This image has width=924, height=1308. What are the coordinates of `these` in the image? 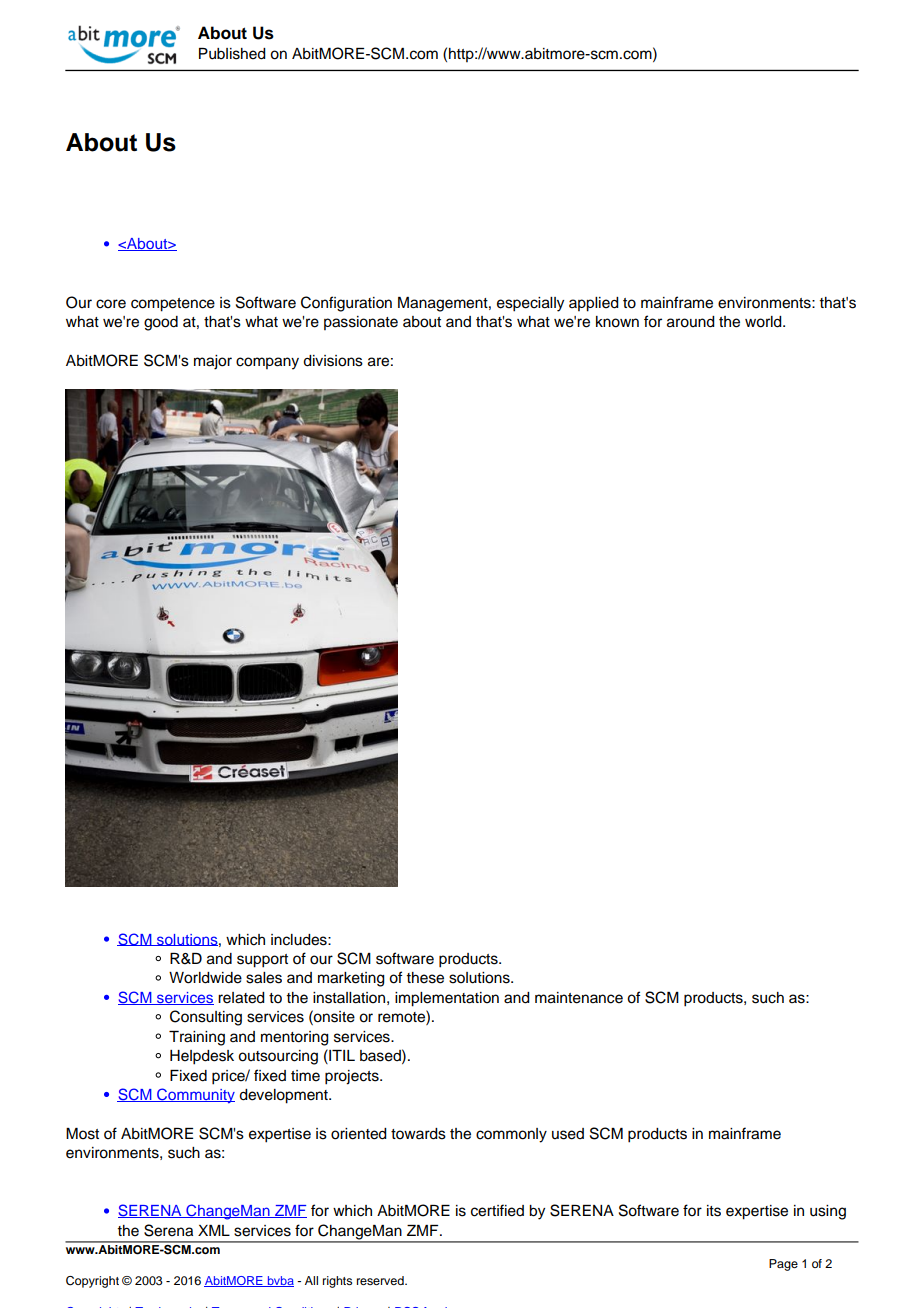 It's located at (425, 978).
